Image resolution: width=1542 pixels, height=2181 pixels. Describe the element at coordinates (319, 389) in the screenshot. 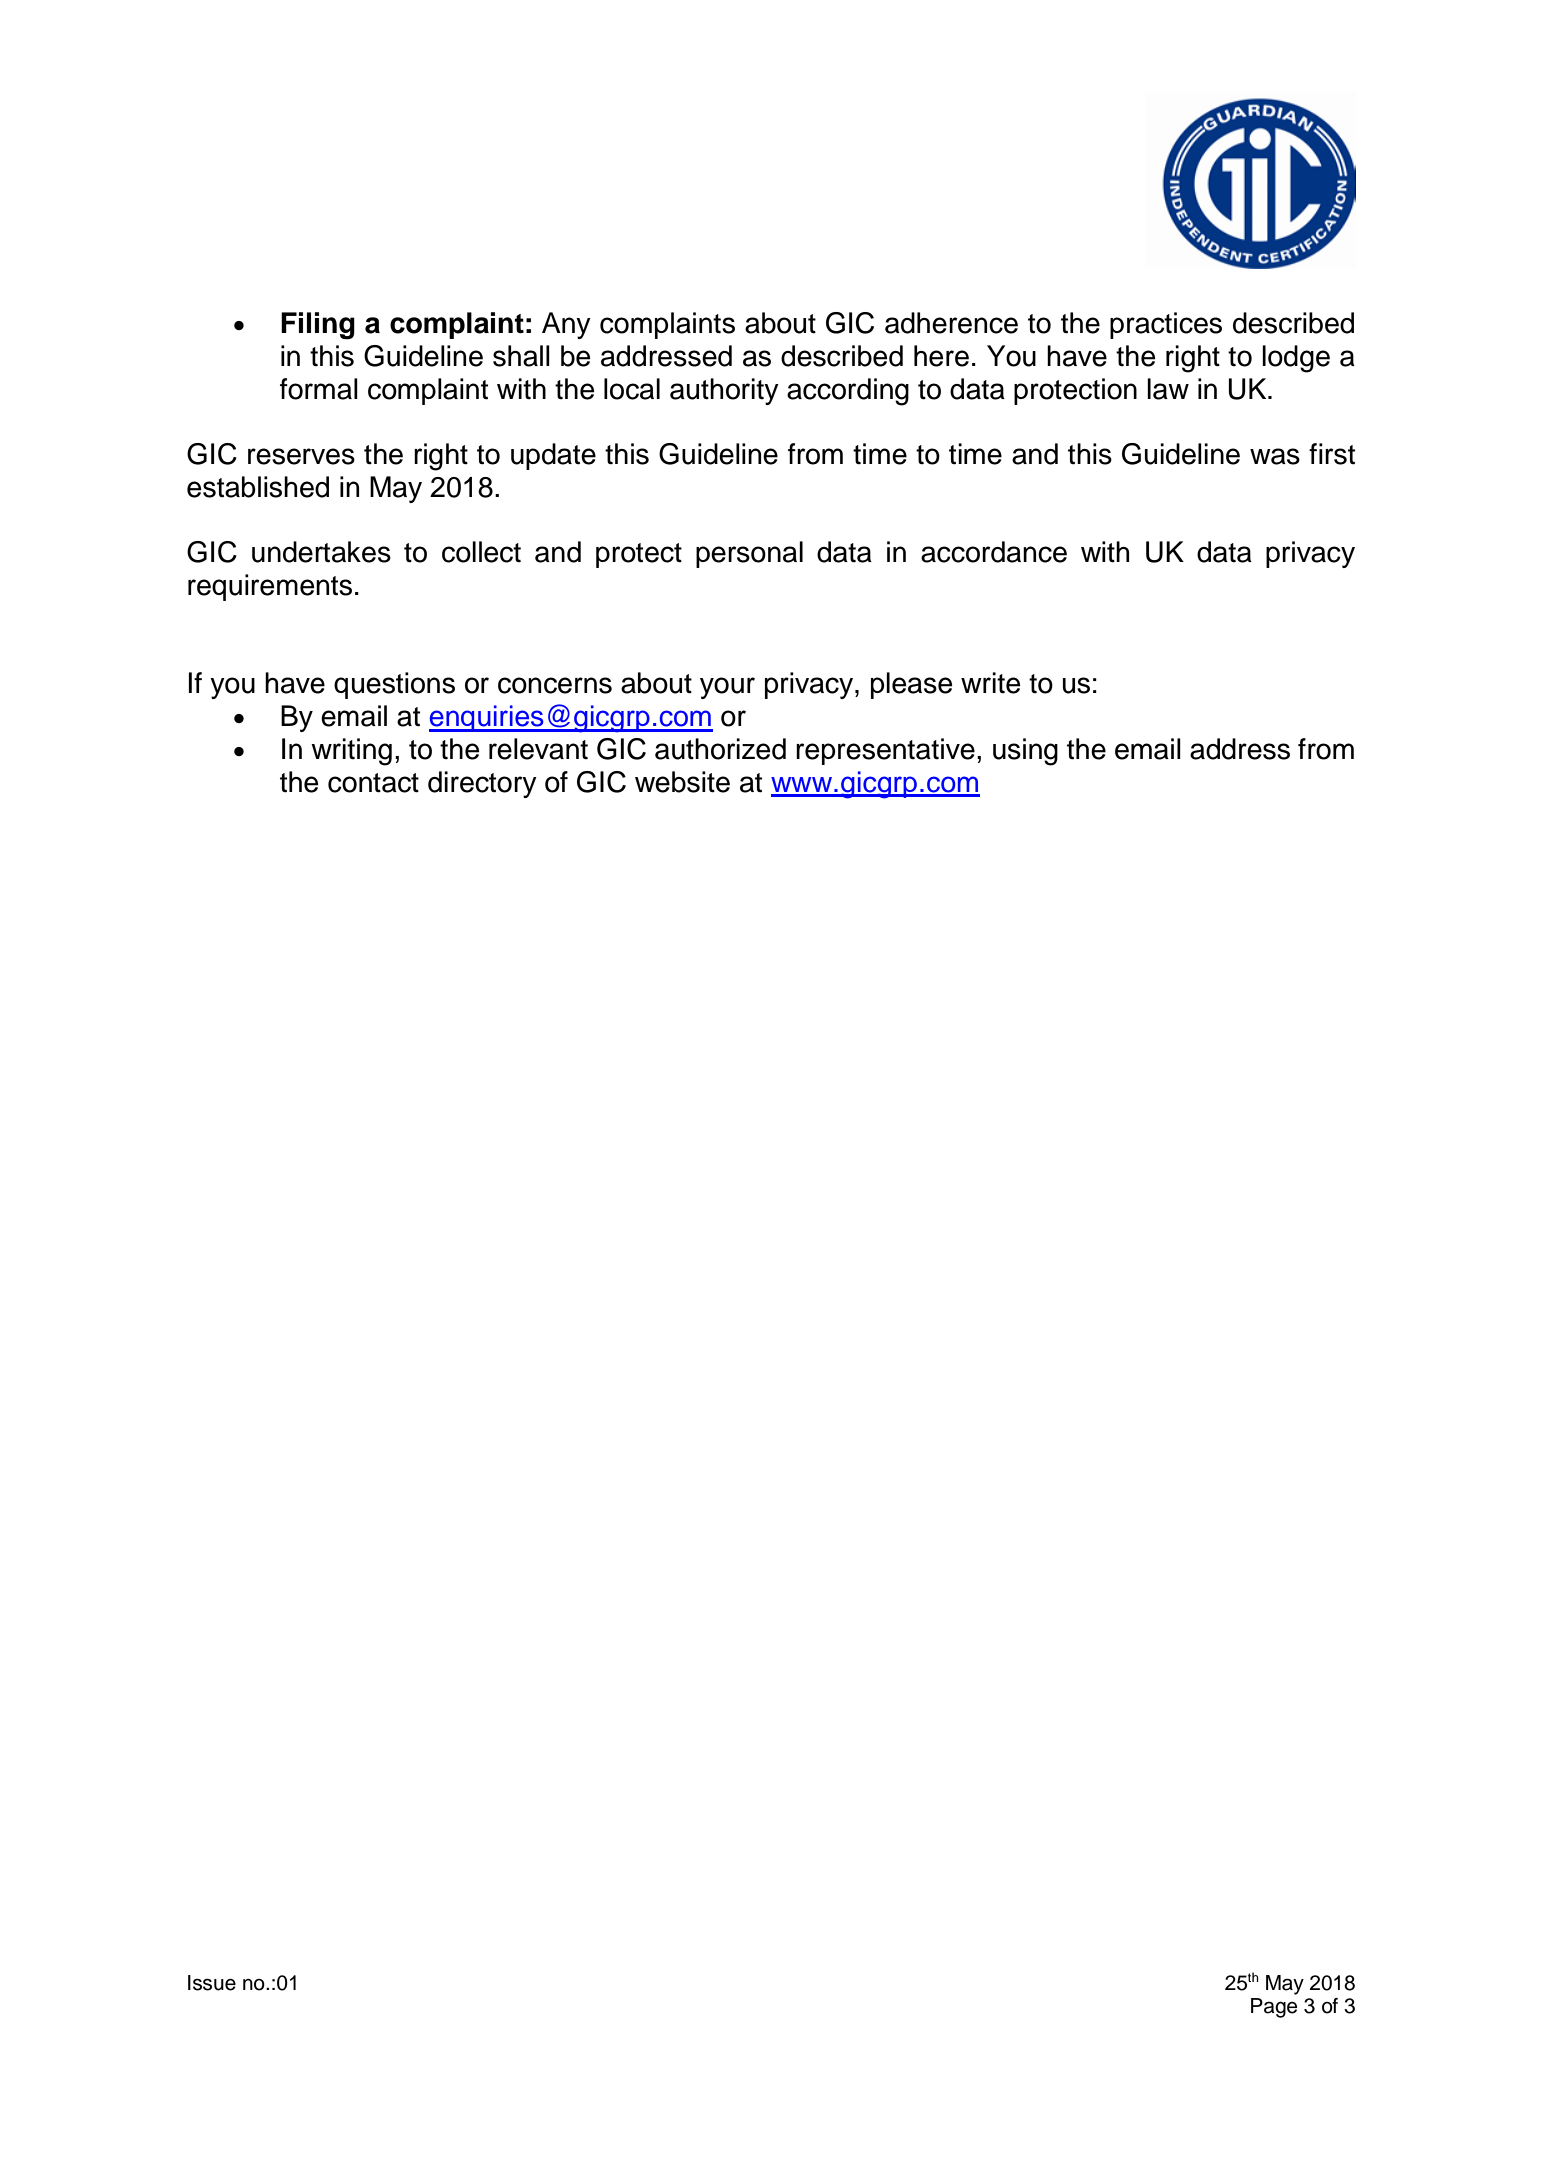

I see `formal` at that location.
